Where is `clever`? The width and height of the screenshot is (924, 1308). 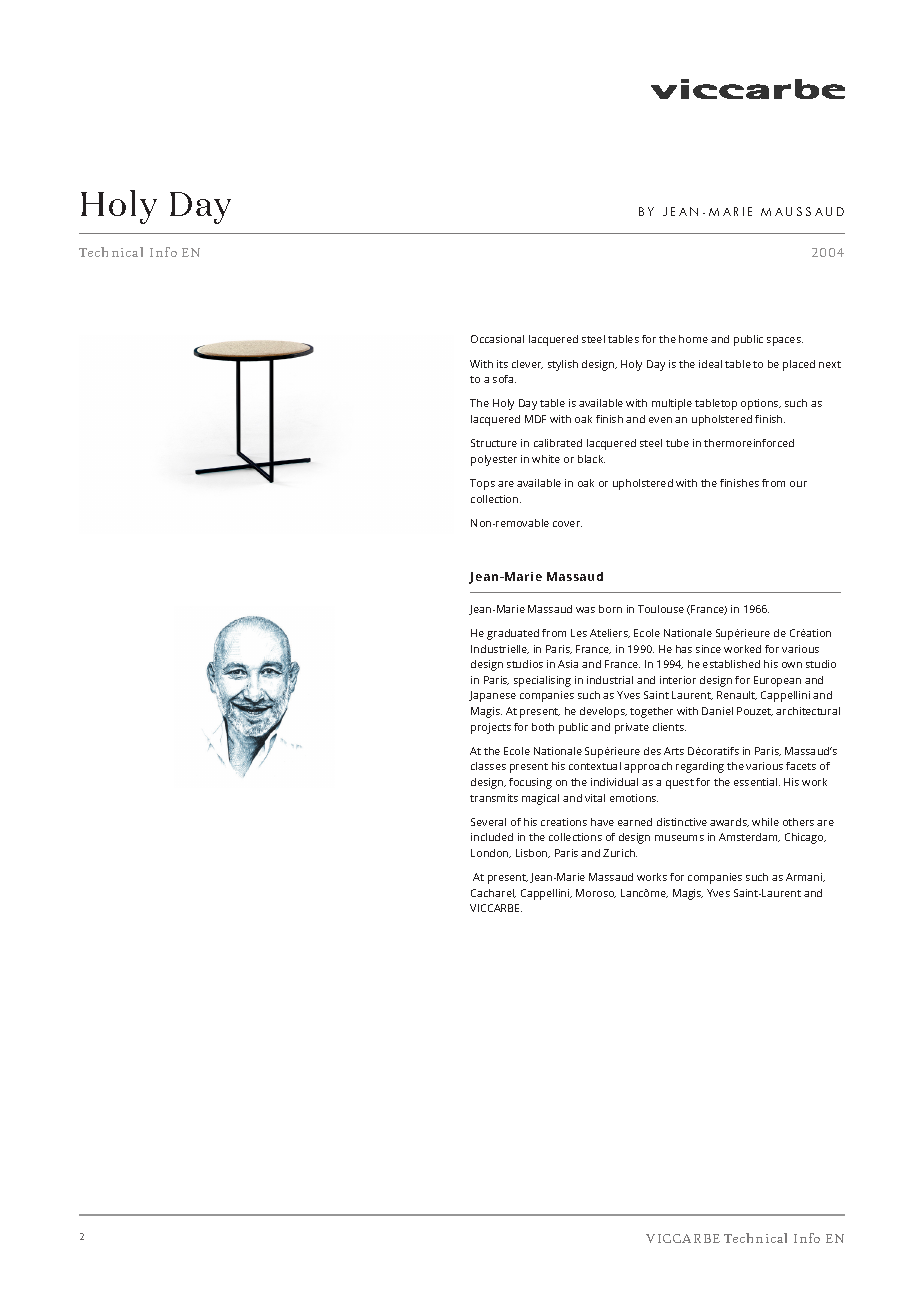 clever is located at coordinates (527, 364).
